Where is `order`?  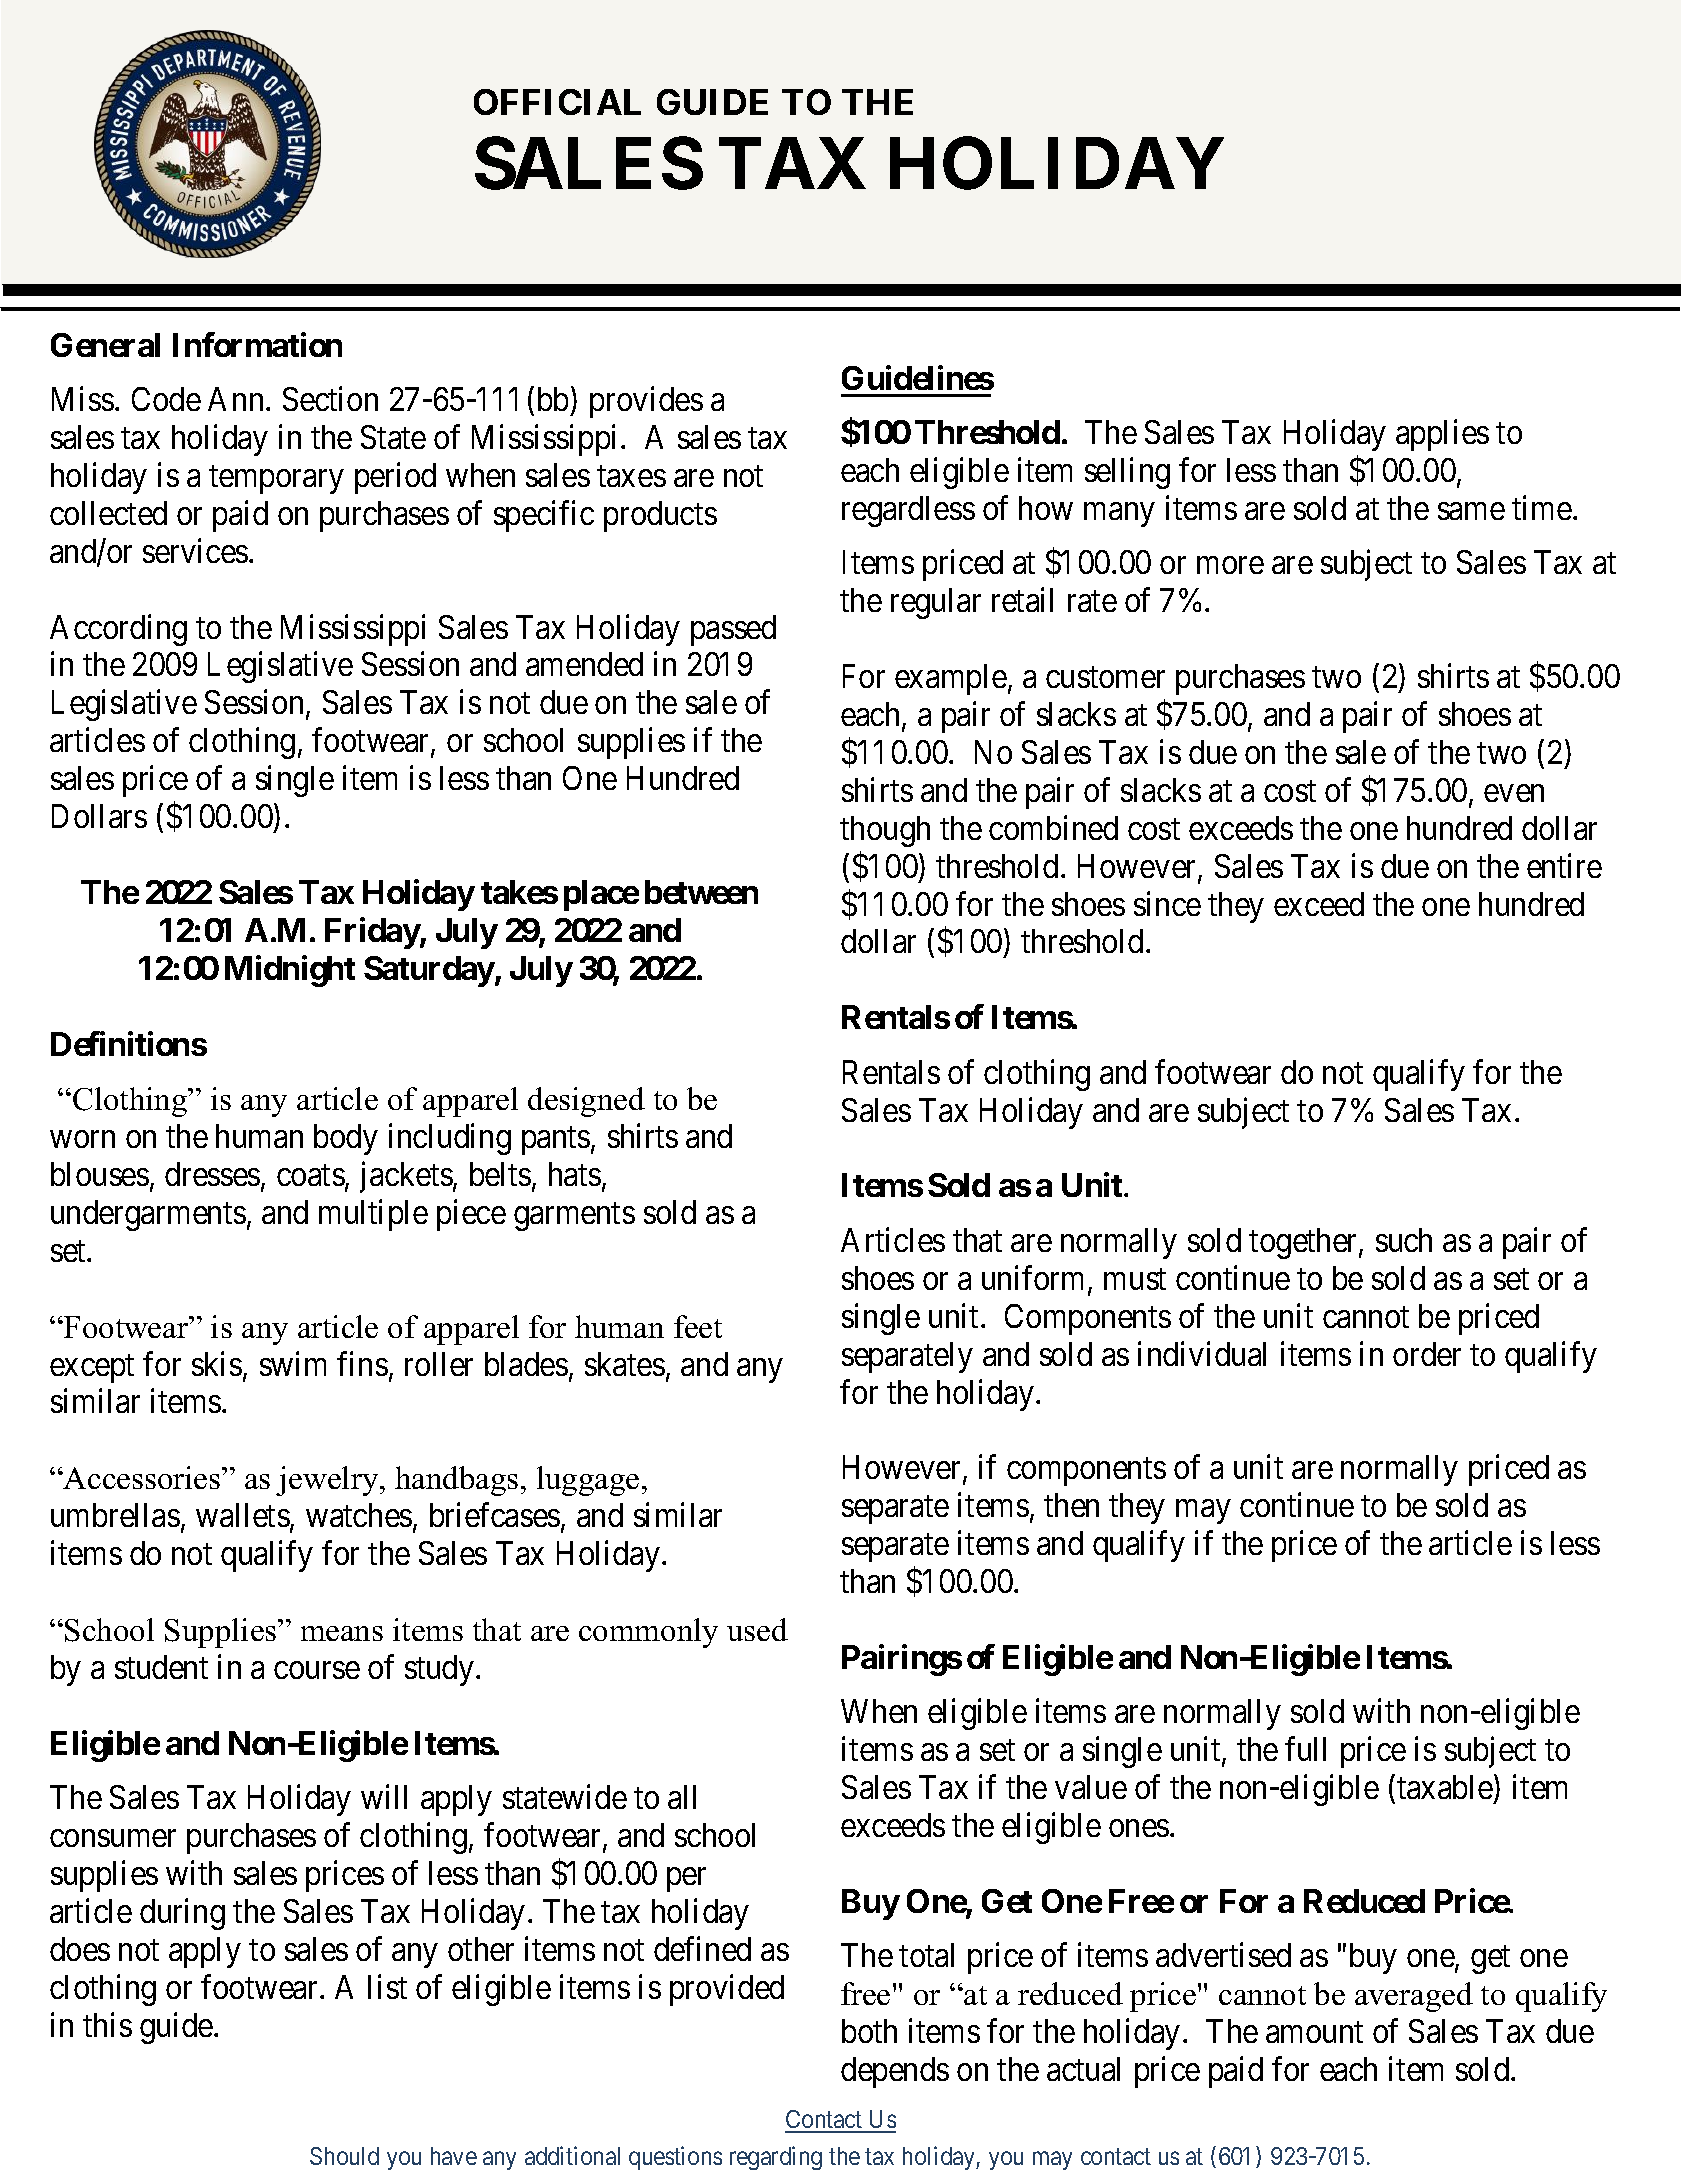 order is located at coordinates (1427, 1354).
